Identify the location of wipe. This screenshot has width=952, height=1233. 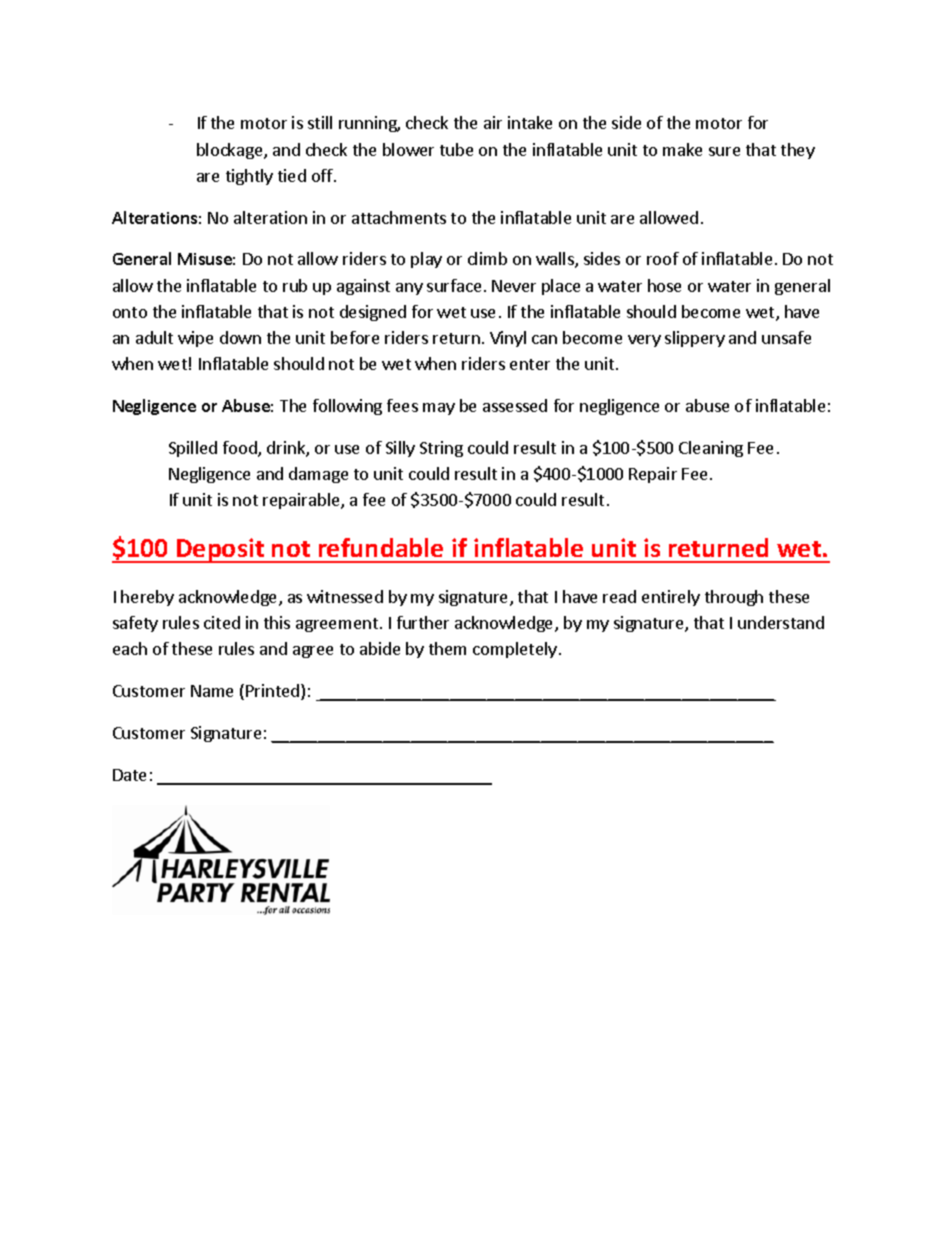
(195, 339).
